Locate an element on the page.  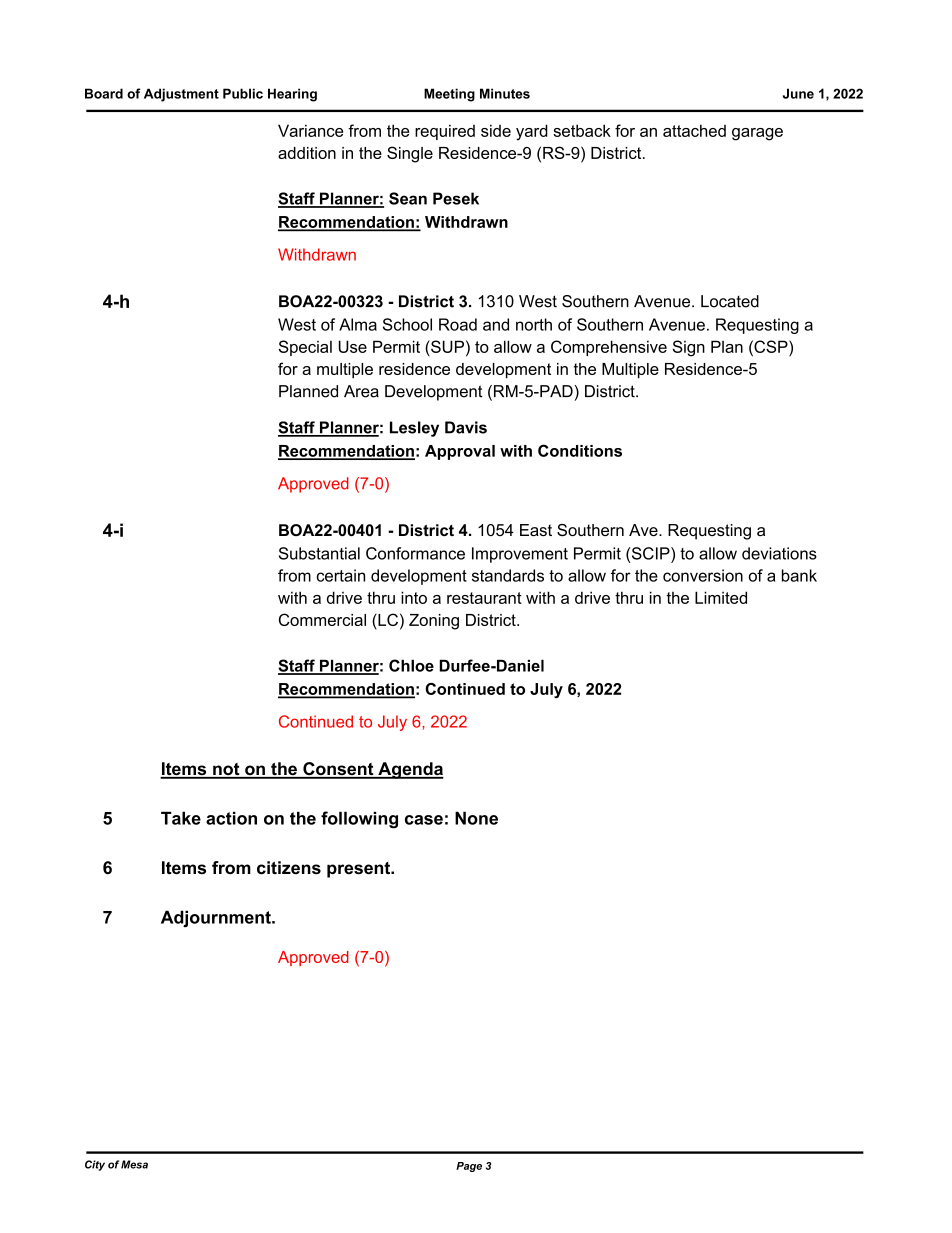
Agenda is located at coordinates (410, 770).
